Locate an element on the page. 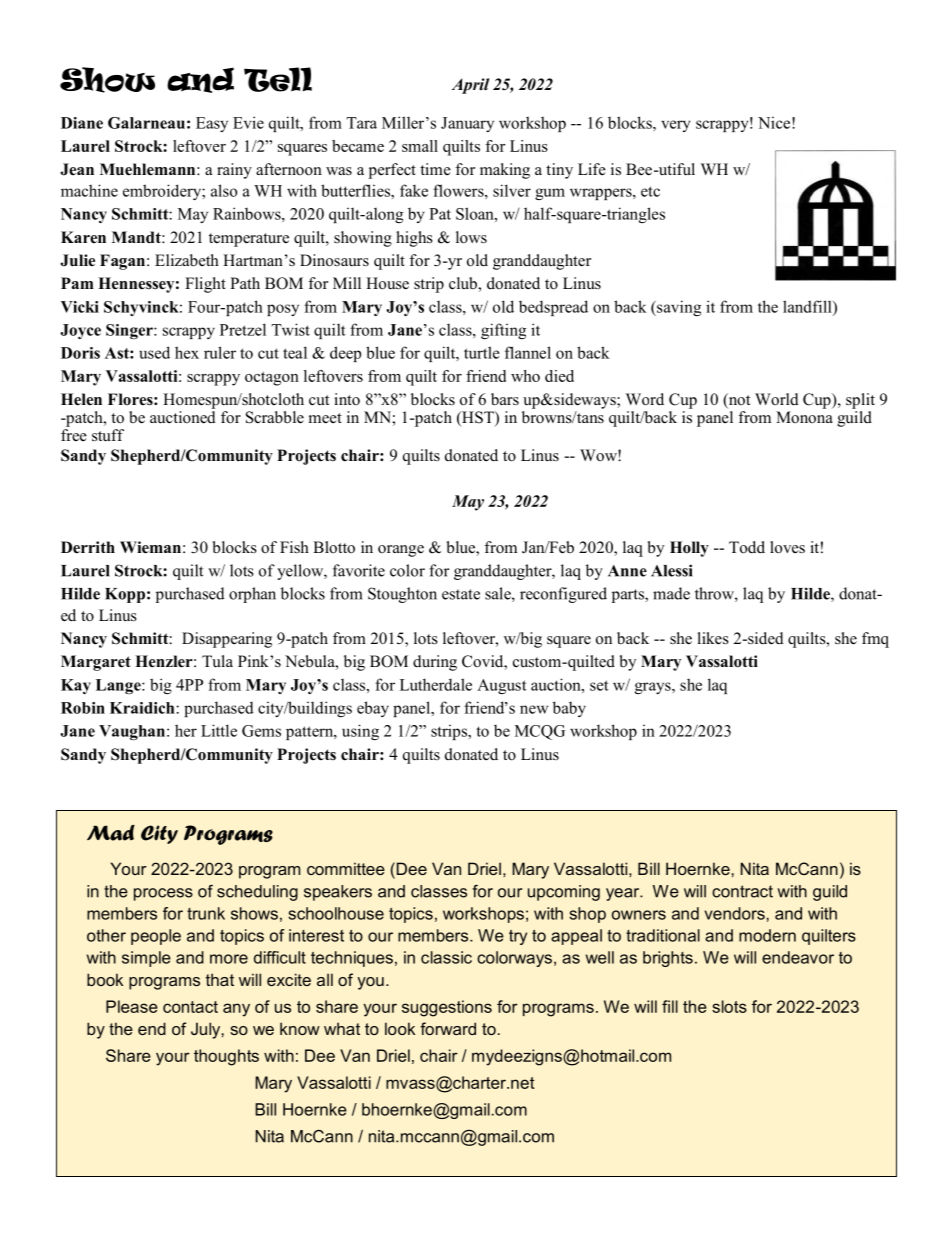  August is located at coordinates (502, 686).
